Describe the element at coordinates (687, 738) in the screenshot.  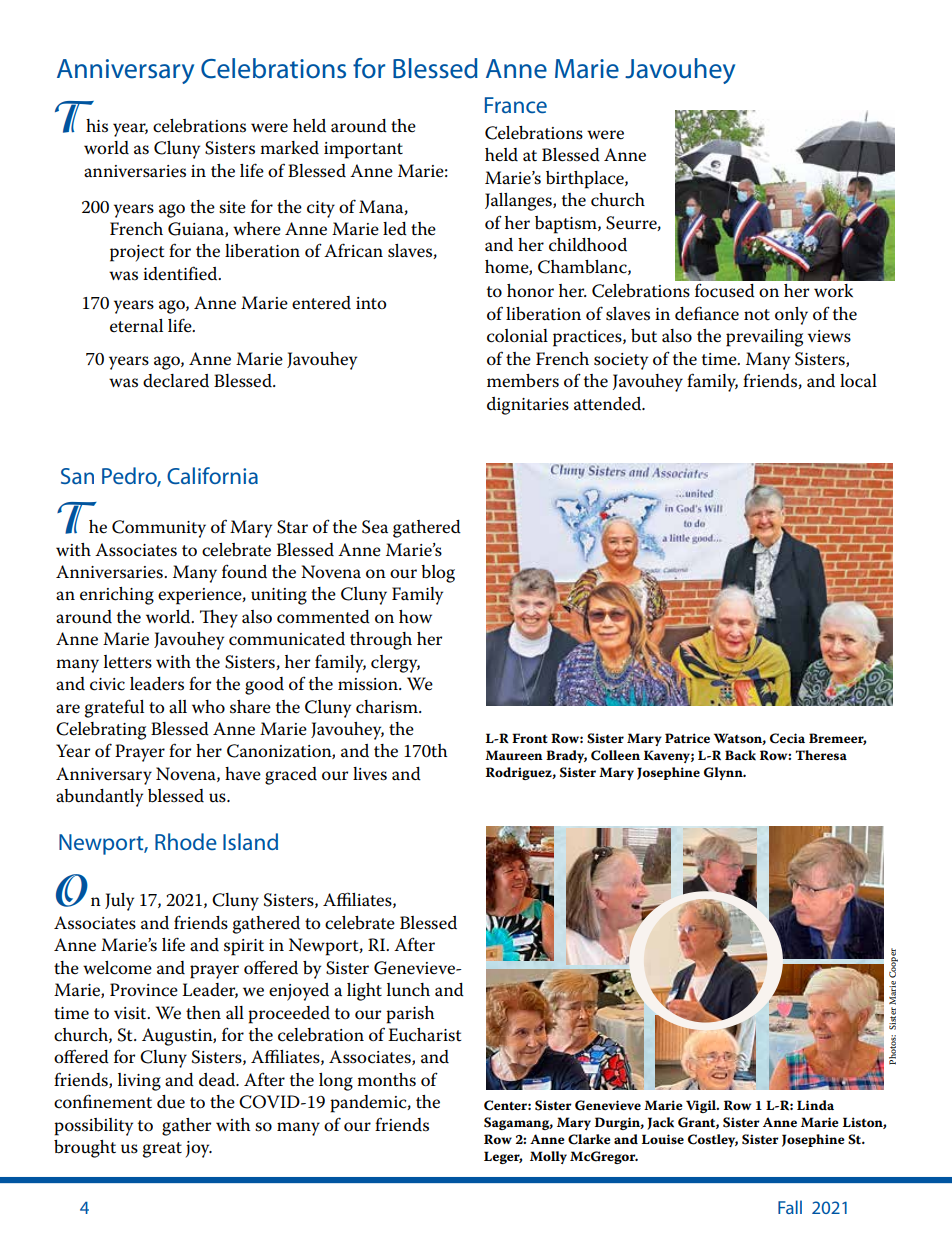
I see `Patrice` at that location.
